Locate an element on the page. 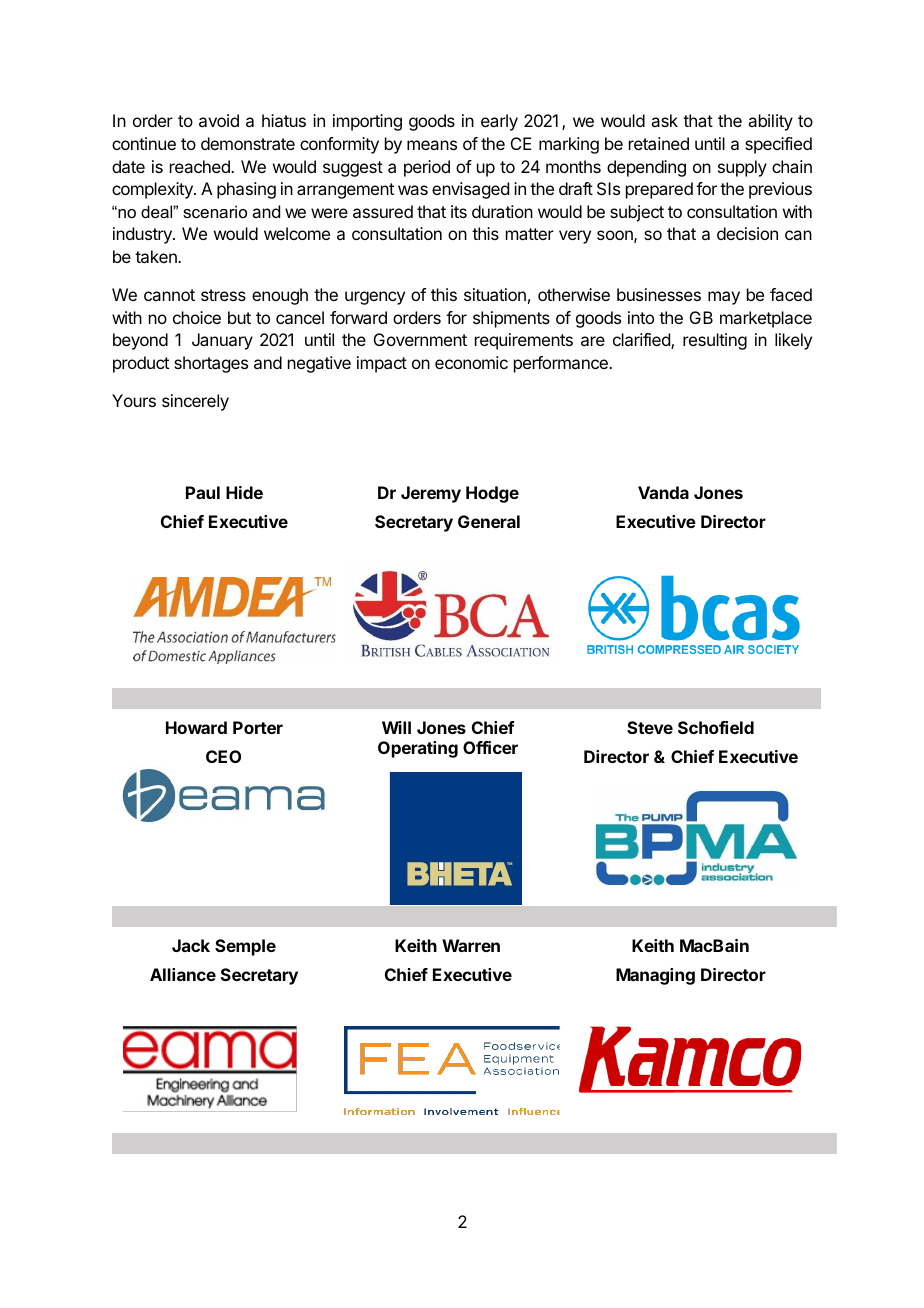  reached is located at coordinates (201, 166).
